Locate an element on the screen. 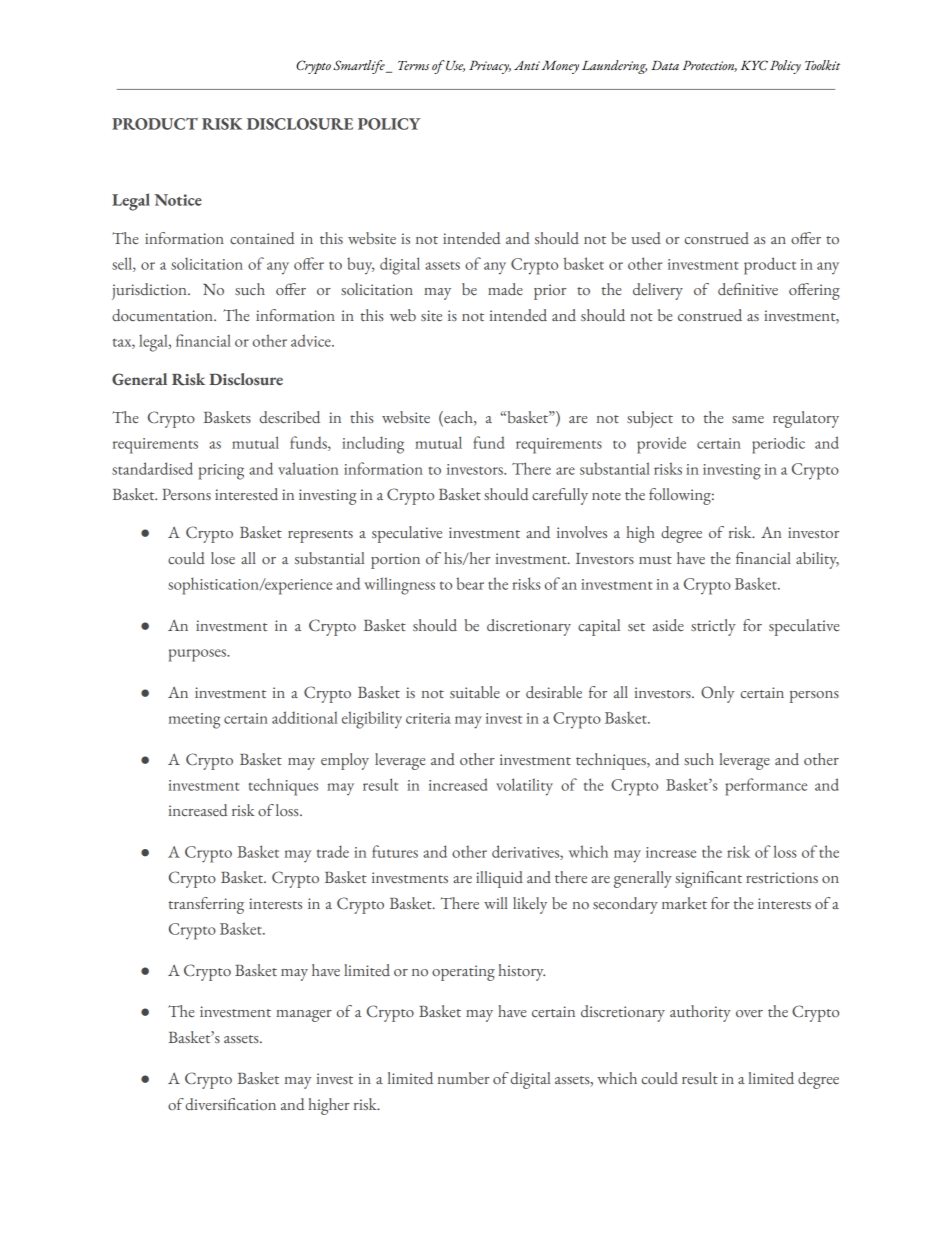  Money is located at coordinates (560, 67).
